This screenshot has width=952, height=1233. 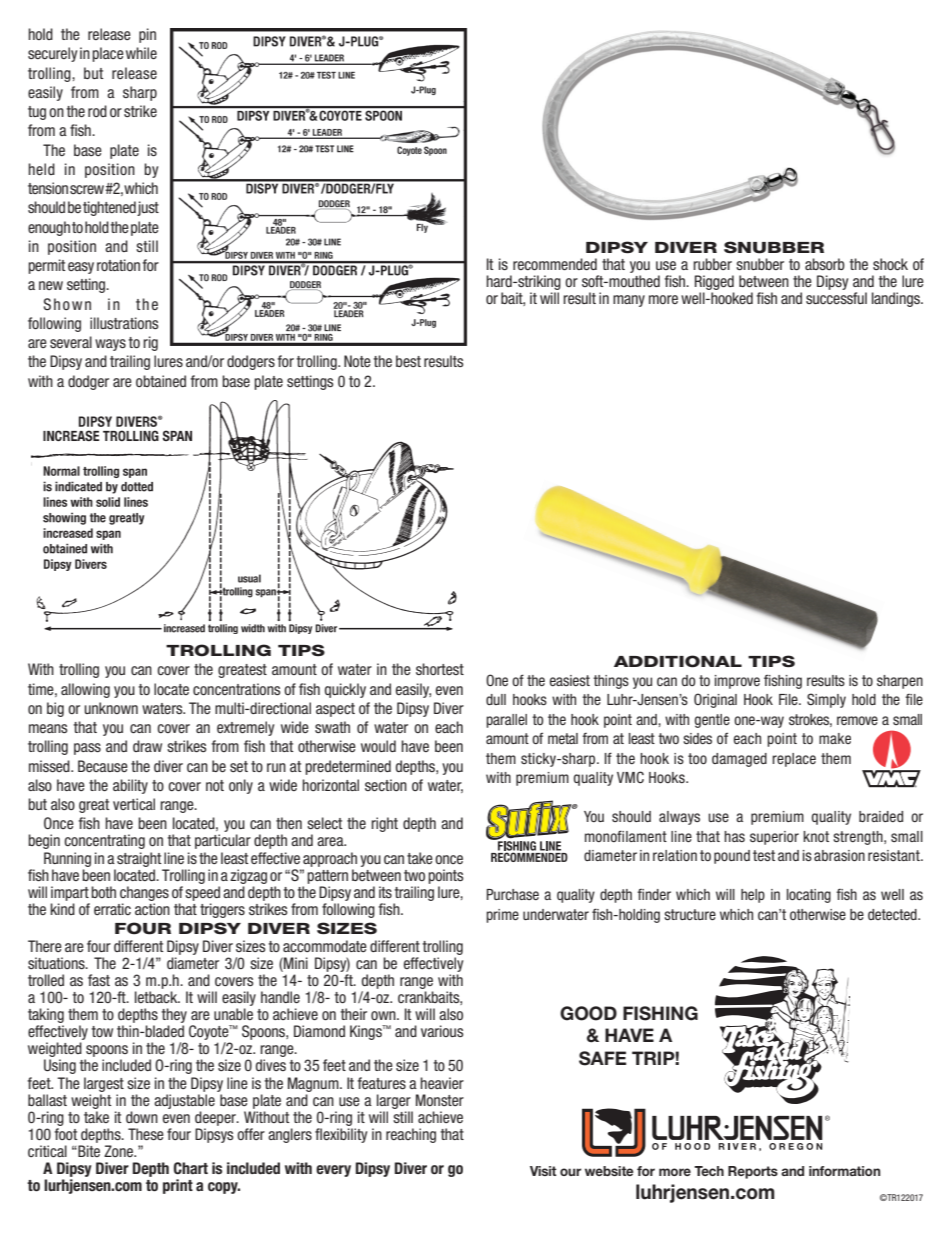 What do you see at coordinates (555, 264) in the screenshot?
I see `recommended` at bounding box center [555, 264].
